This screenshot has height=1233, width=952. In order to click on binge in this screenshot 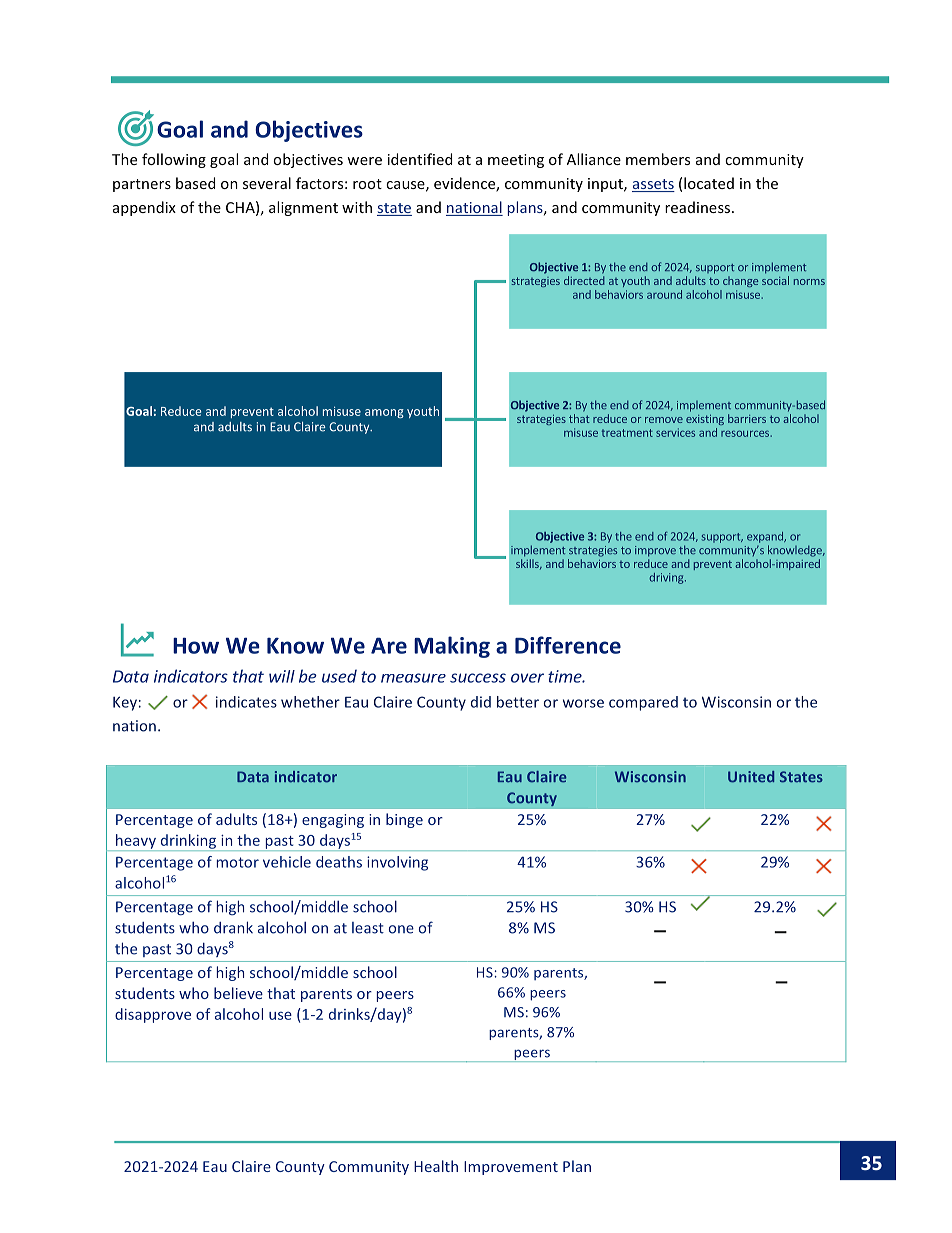, I will do `click(404, 820)`.
